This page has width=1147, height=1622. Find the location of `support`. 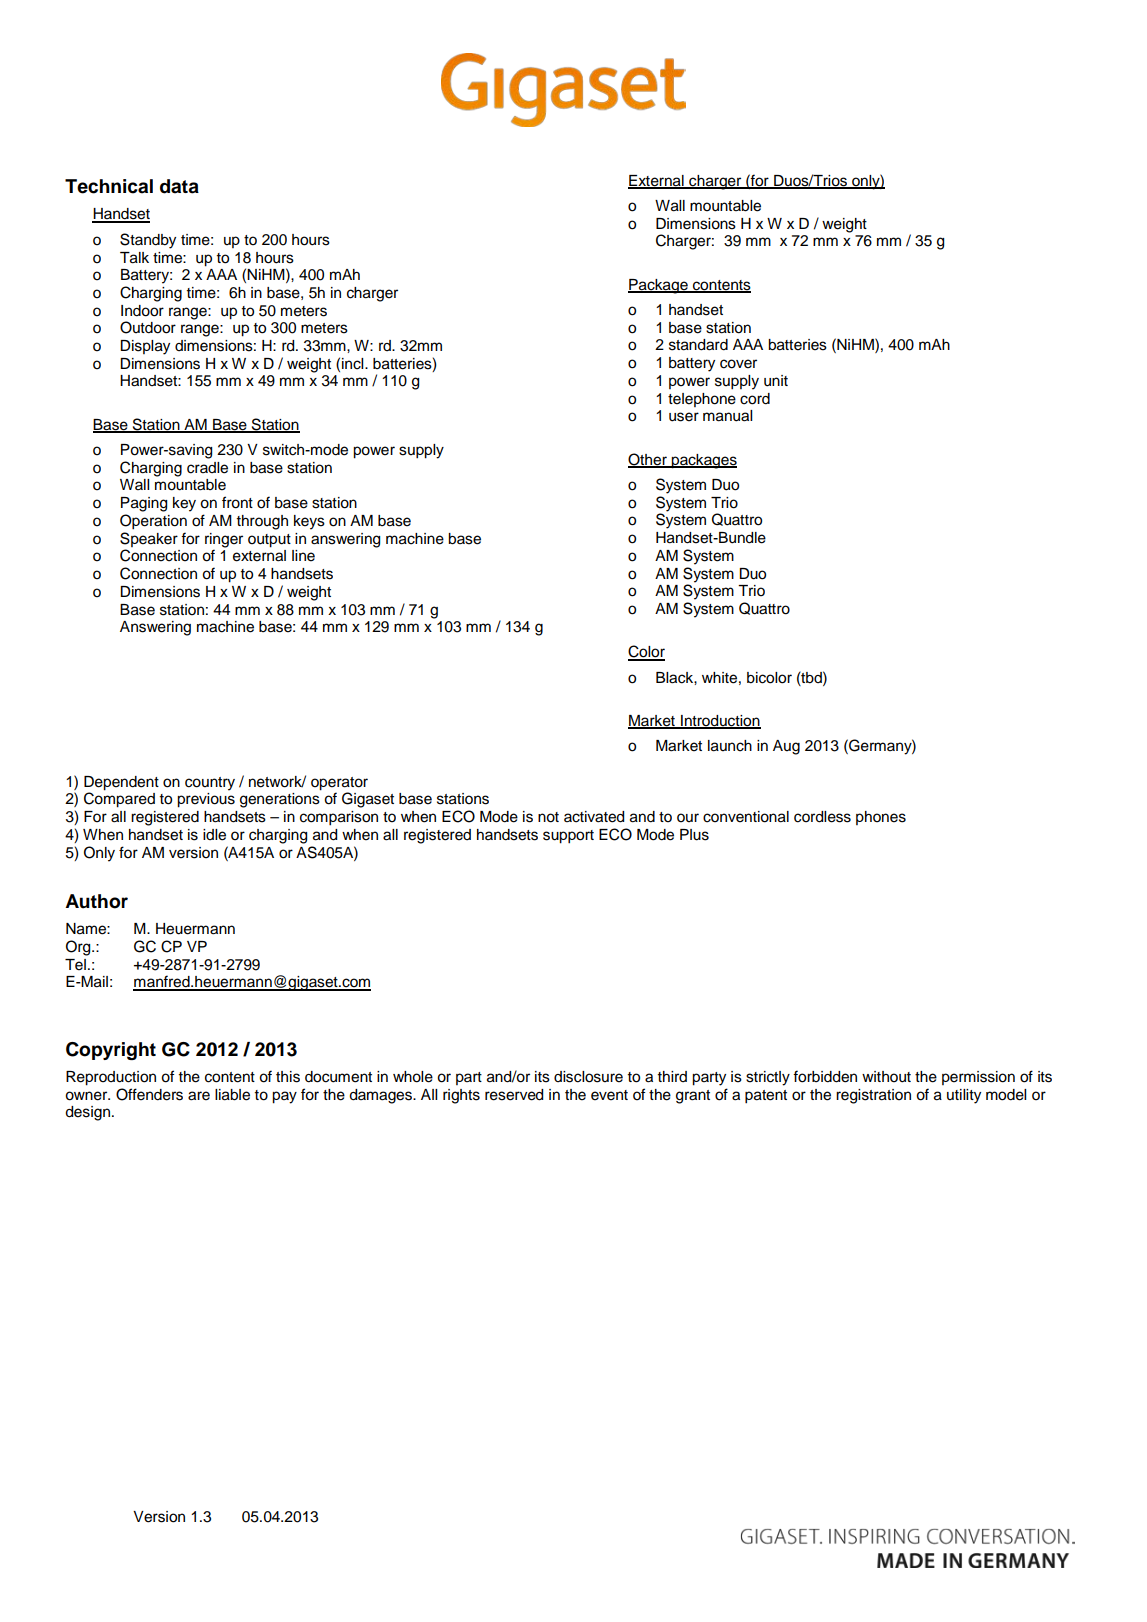

support is located at coordinates (568, 837).
